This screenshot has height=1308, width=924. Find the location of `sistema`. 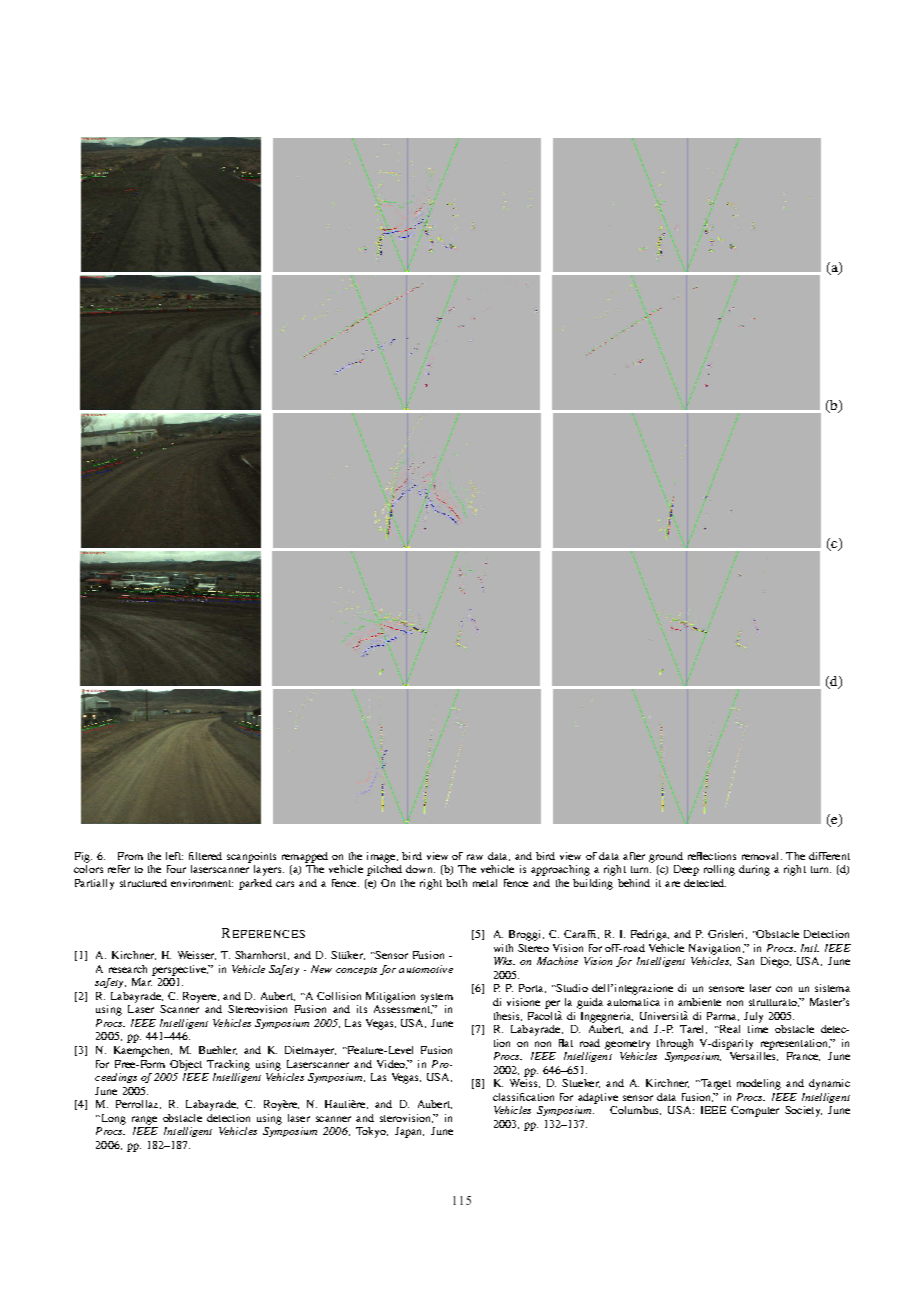

sistema is located at coordinates (832, 988).
